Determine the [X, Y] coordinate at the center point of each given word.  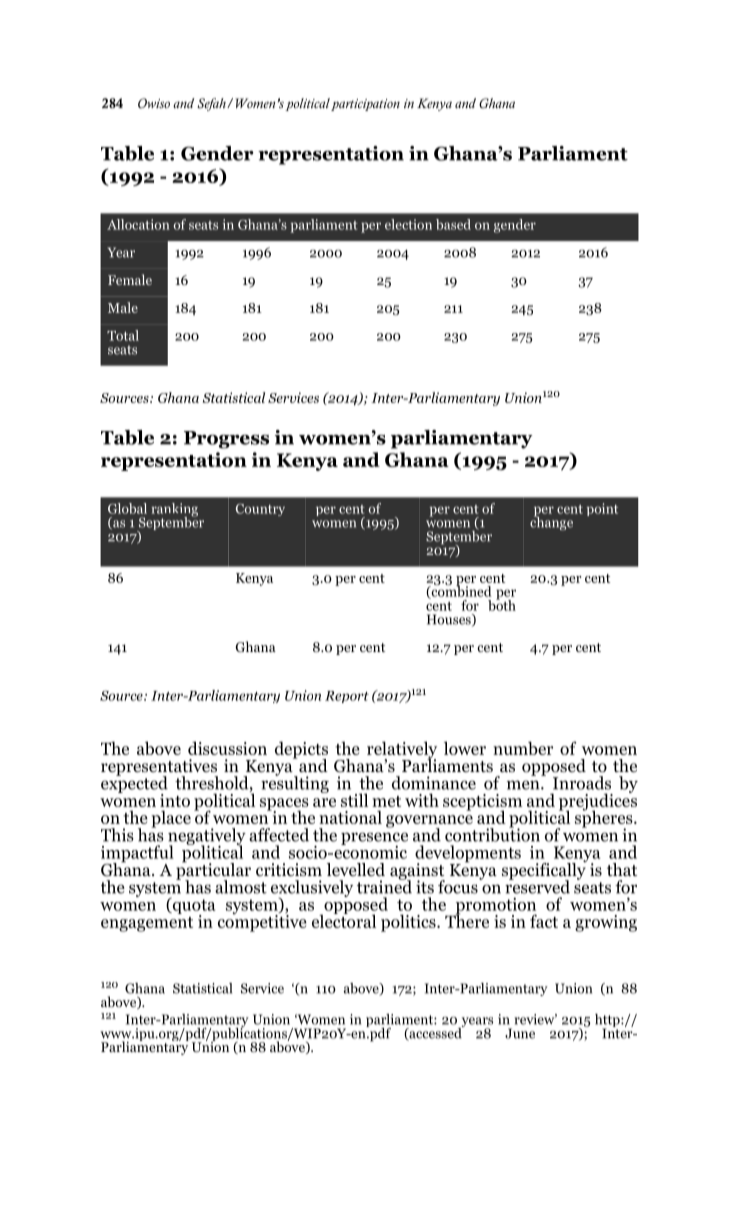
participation [365, 105]
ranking [174, 511]
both [502, 604]
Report [347, 697]
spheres [605, 819]
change [551, 522]
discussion [227, 748]
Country [260, 509]
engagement [147, 924]
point [602, 509]
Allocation [138, 224]
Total [123, 335]
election [408, 224]
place [171, 819]
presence [374, 839]
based [453, 224]
